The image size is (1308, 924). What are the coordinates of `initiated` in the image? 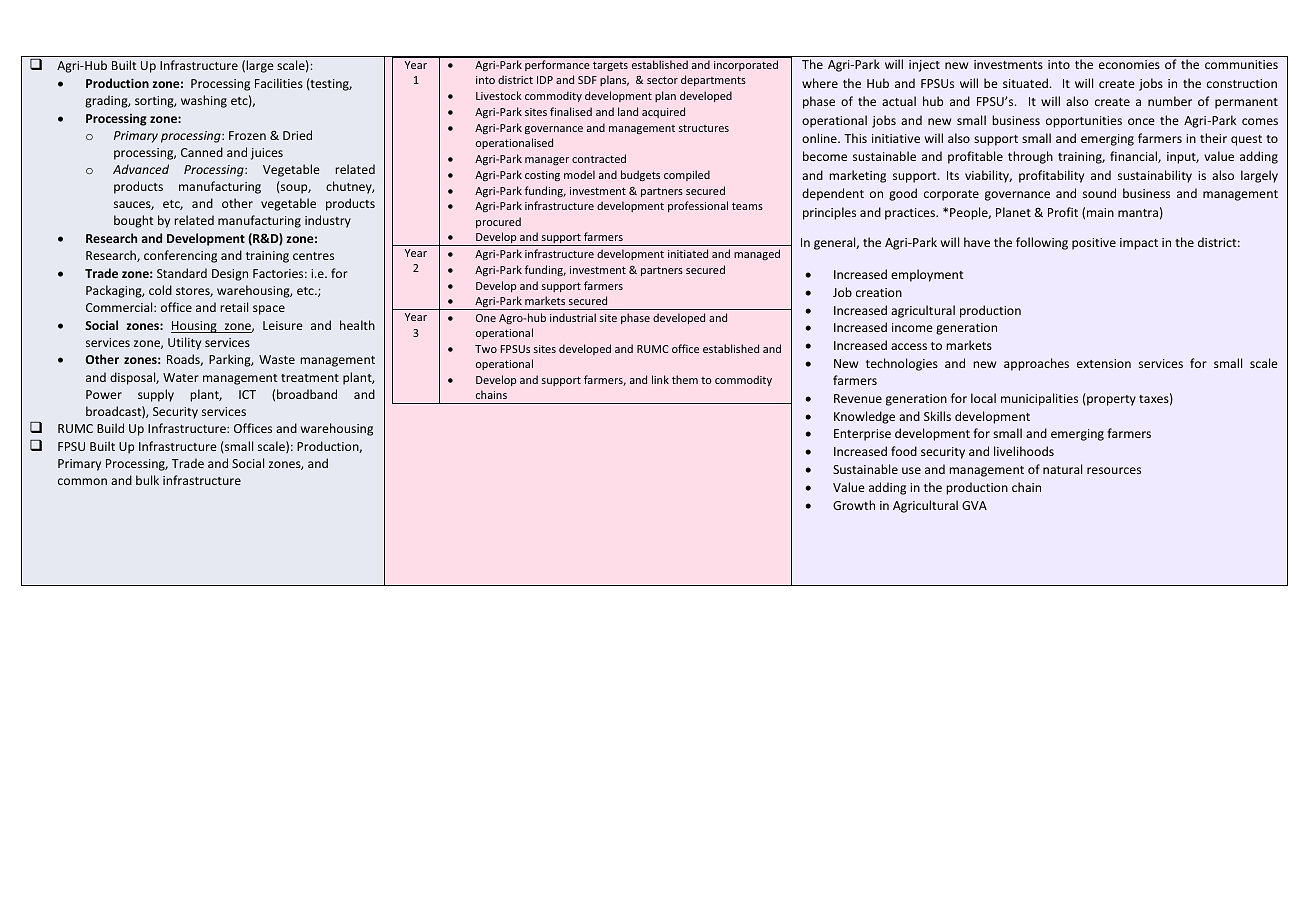 It's located at (688, 253).
